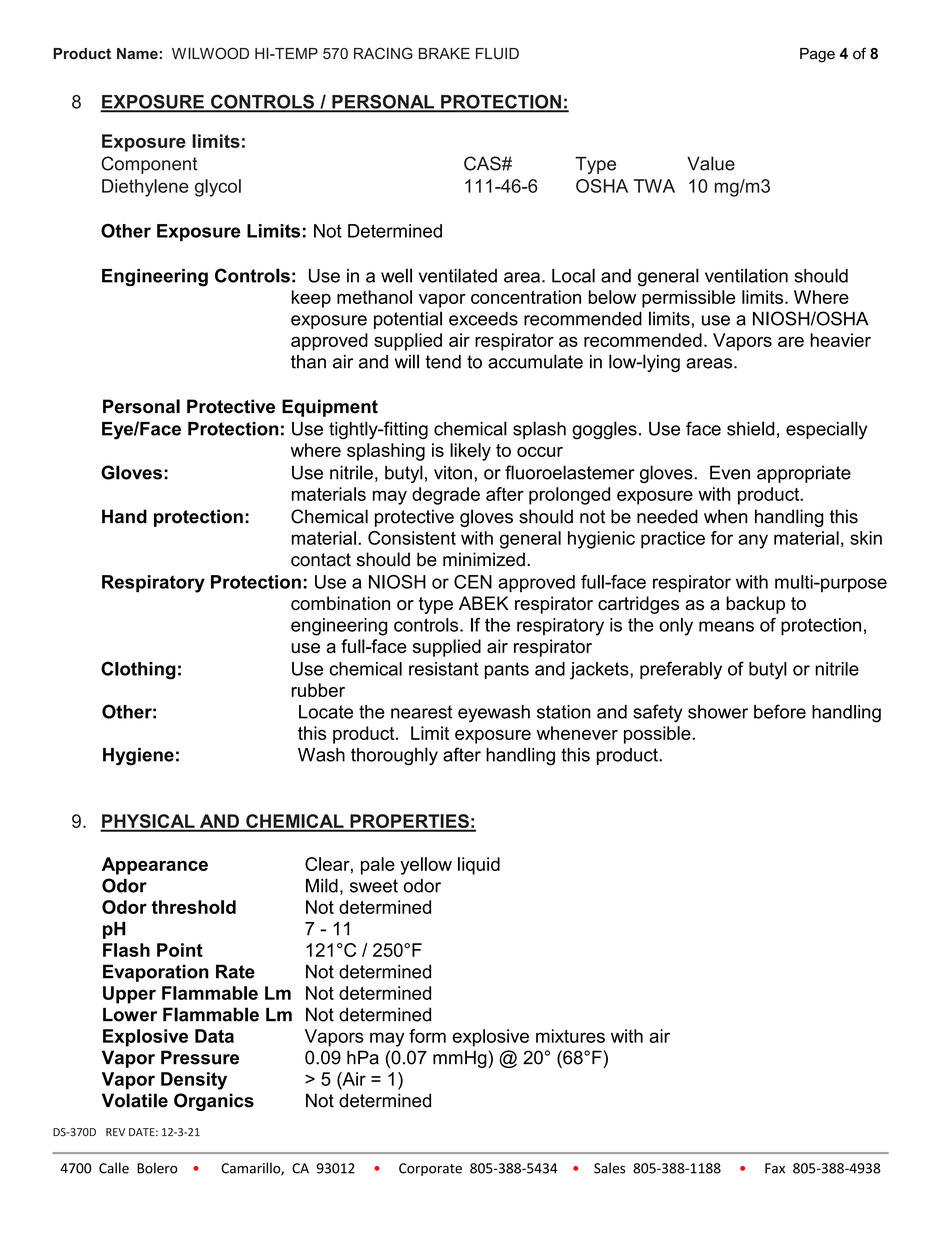 The width and height of the image is (952, 1233). Describe the element at coordinates (484, 559) in the image. I see `minimized` at that location.
